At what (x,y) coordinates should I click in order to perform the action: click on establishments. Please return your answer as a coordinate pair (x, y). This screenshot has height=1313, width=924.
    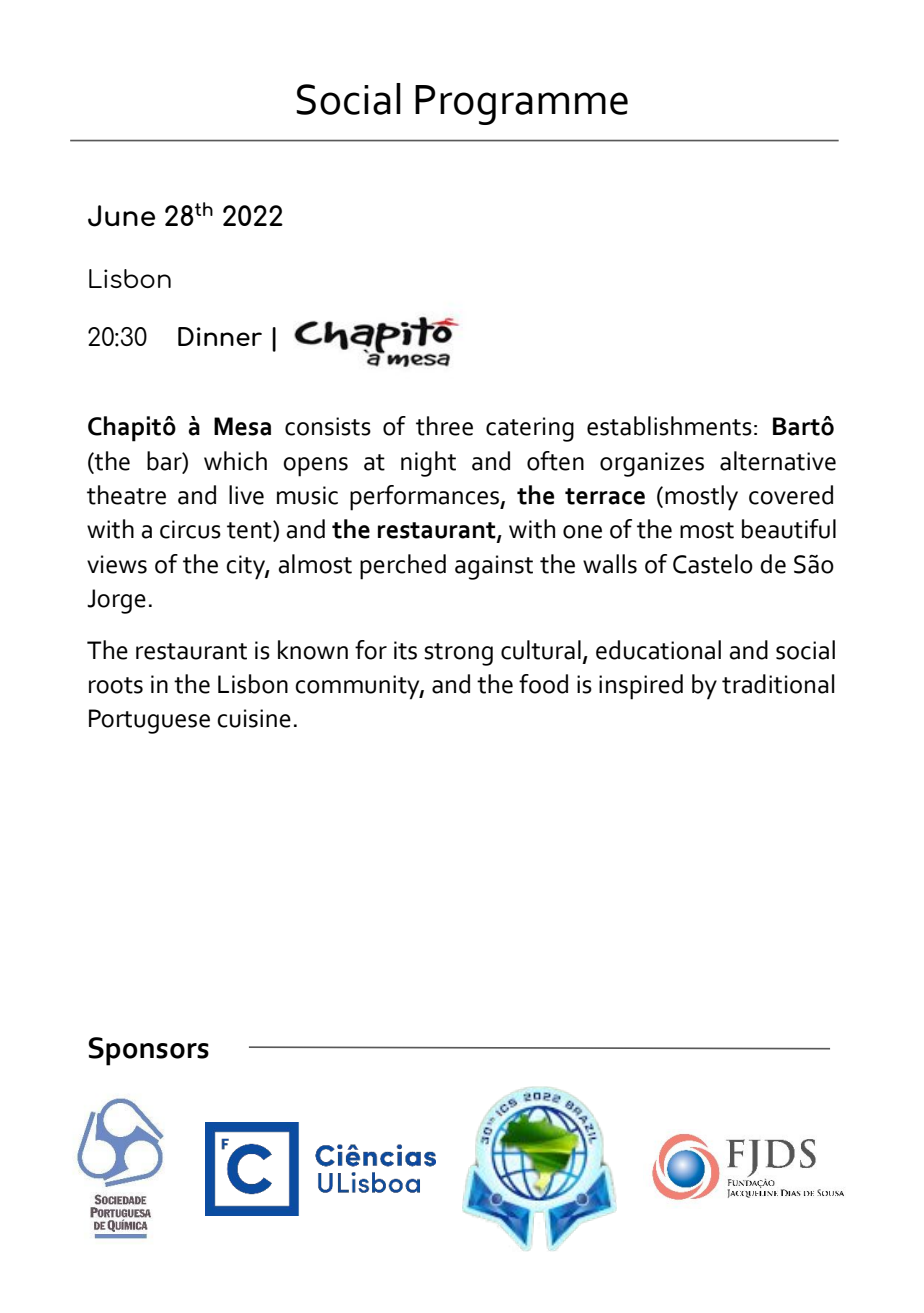
    Looking at the image, I should click on (669, 426).
